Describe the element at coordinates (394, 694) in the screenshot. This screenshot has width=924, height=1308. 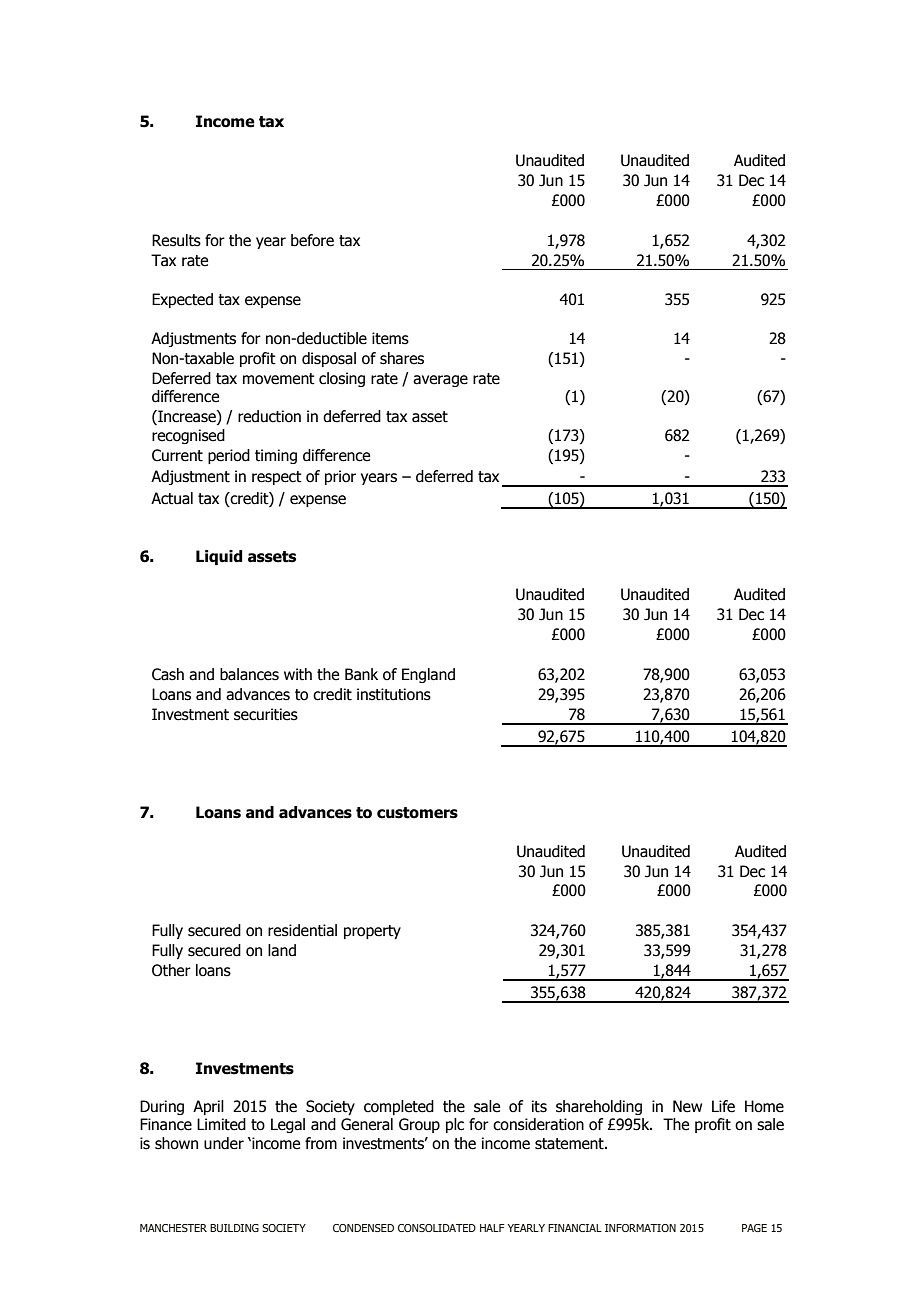
I see `institutions` at that location.
